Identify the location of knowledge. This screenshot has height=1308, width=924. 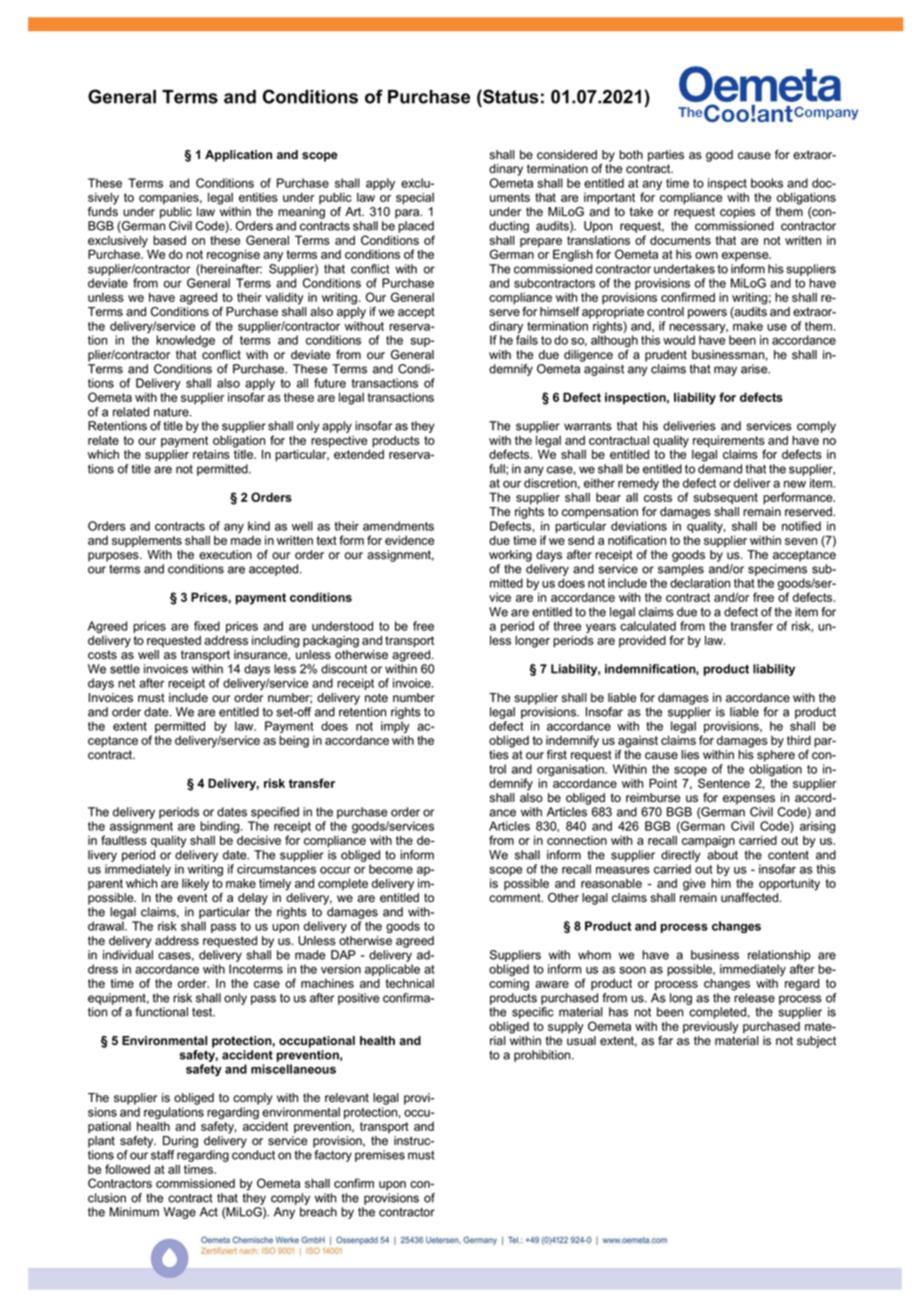
(185, 341).
